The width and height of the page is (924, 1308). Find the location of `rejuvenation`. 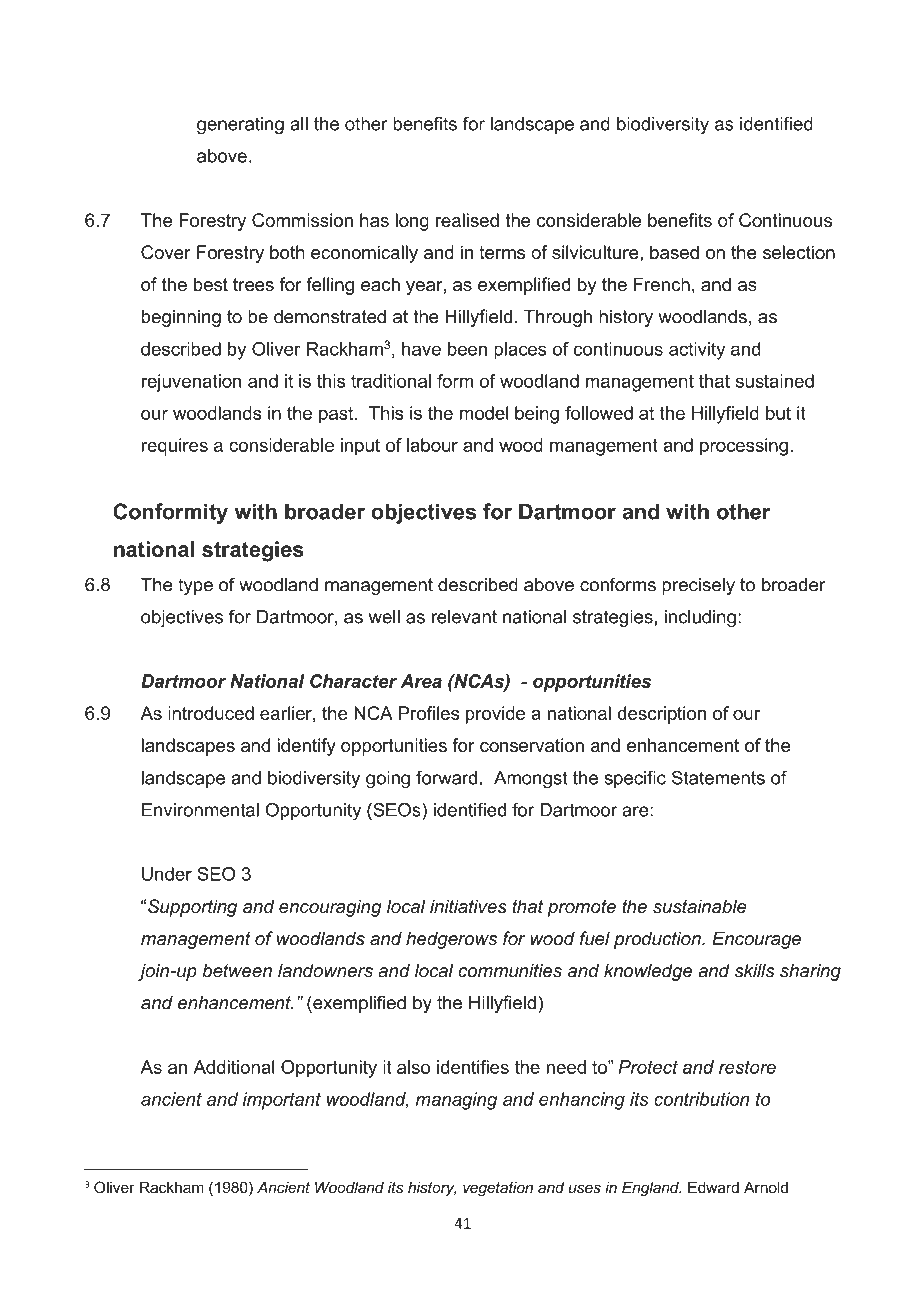

rejuvenation is located at coordinates (191, 383).
